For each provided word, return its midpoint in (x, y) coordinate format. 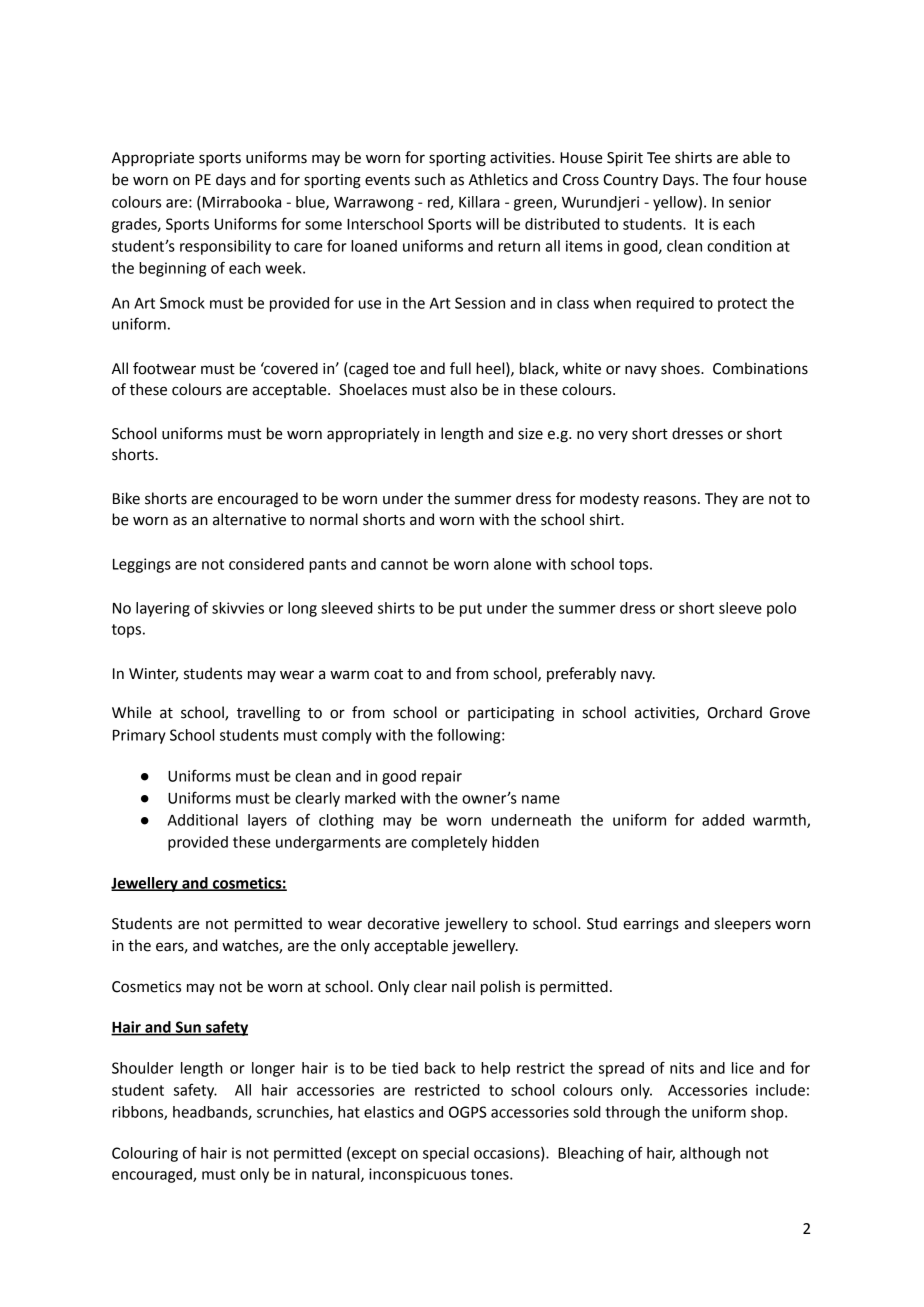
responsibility (225, 247)
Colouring (145, 1154)
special (446, 1154)
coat (388, 674)
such (430, 179)
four (747, 179)
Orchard (735, 712)
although (710, 1154)
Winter (153, 674)
